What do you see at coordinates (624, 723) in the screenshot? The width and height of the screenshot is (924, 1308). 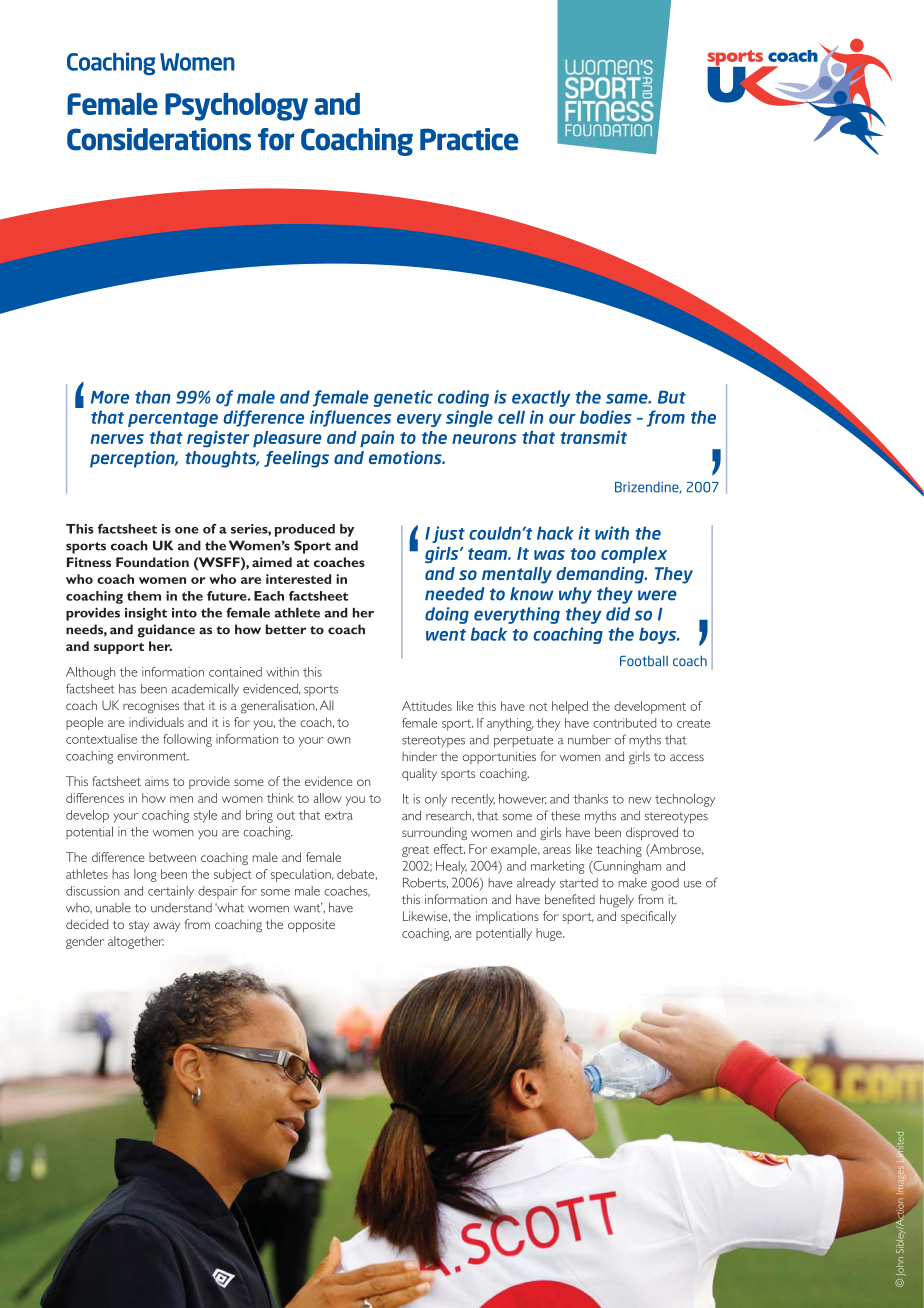 I see `contributed` at bounding box center [624, 723].
